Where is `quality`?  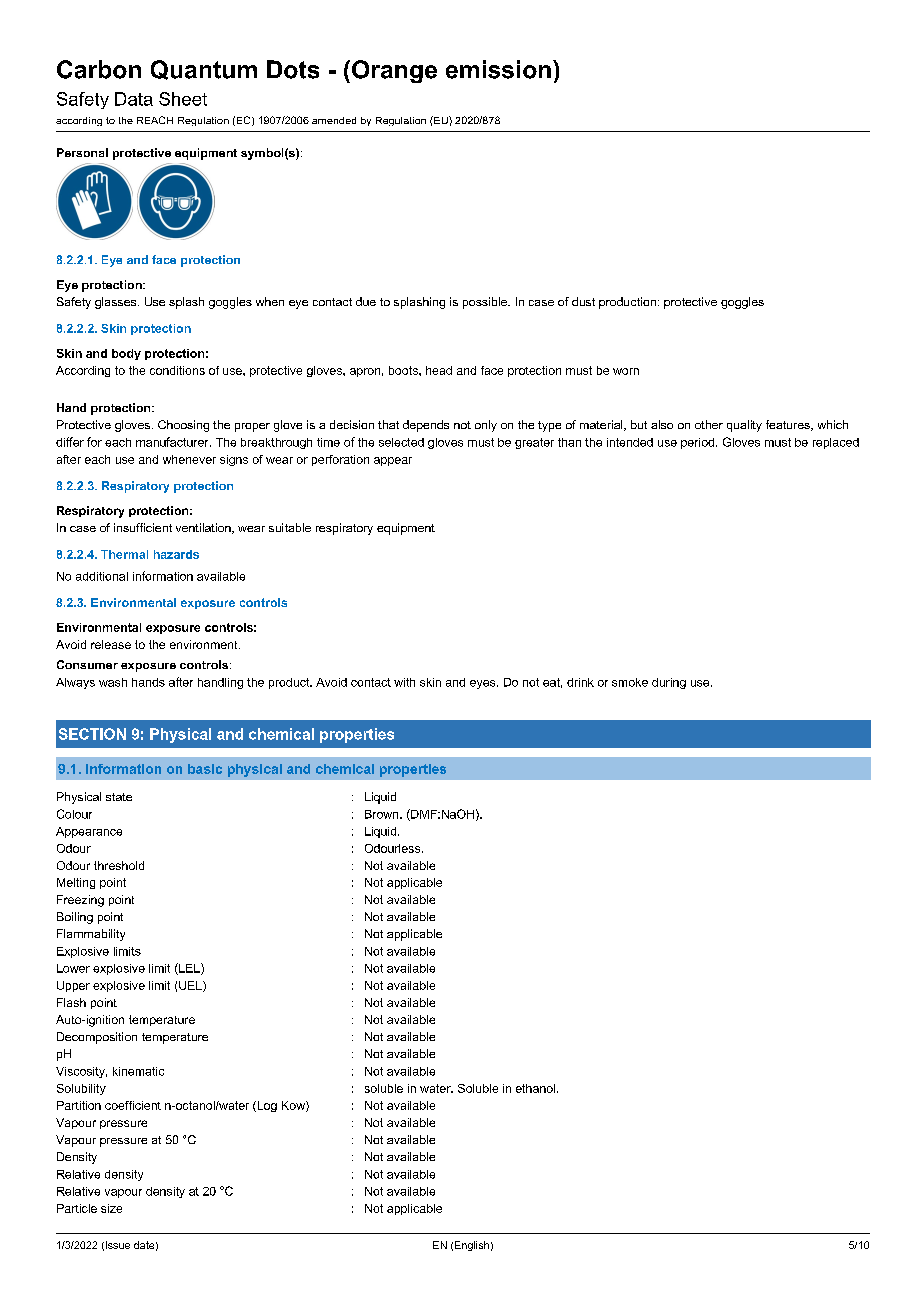 quality is located at coordinates (744, 426).
